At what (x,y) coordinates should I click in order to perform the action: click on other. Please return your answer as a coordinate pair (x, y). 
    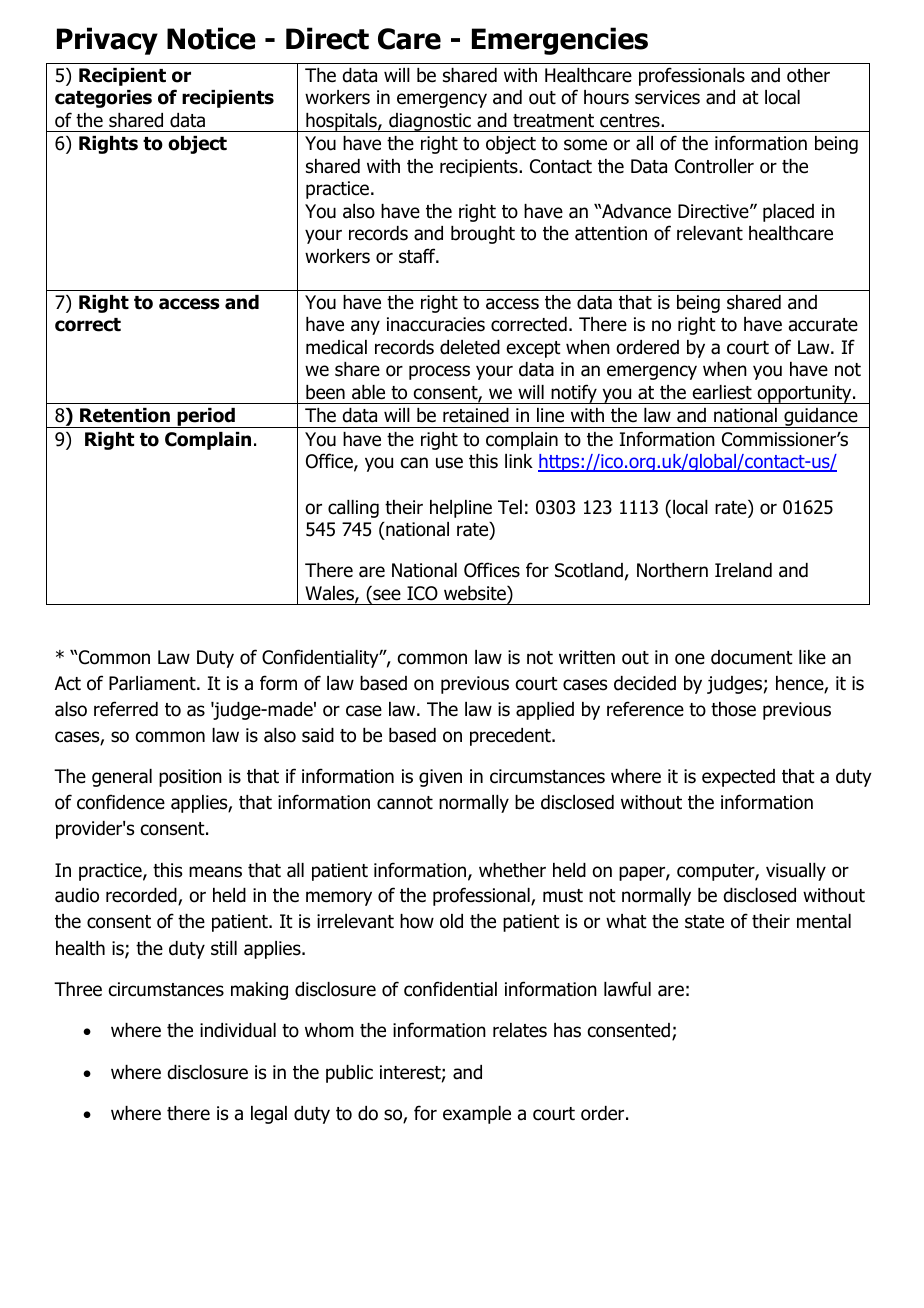
    Looking at the image, I should click on (808, 75).
